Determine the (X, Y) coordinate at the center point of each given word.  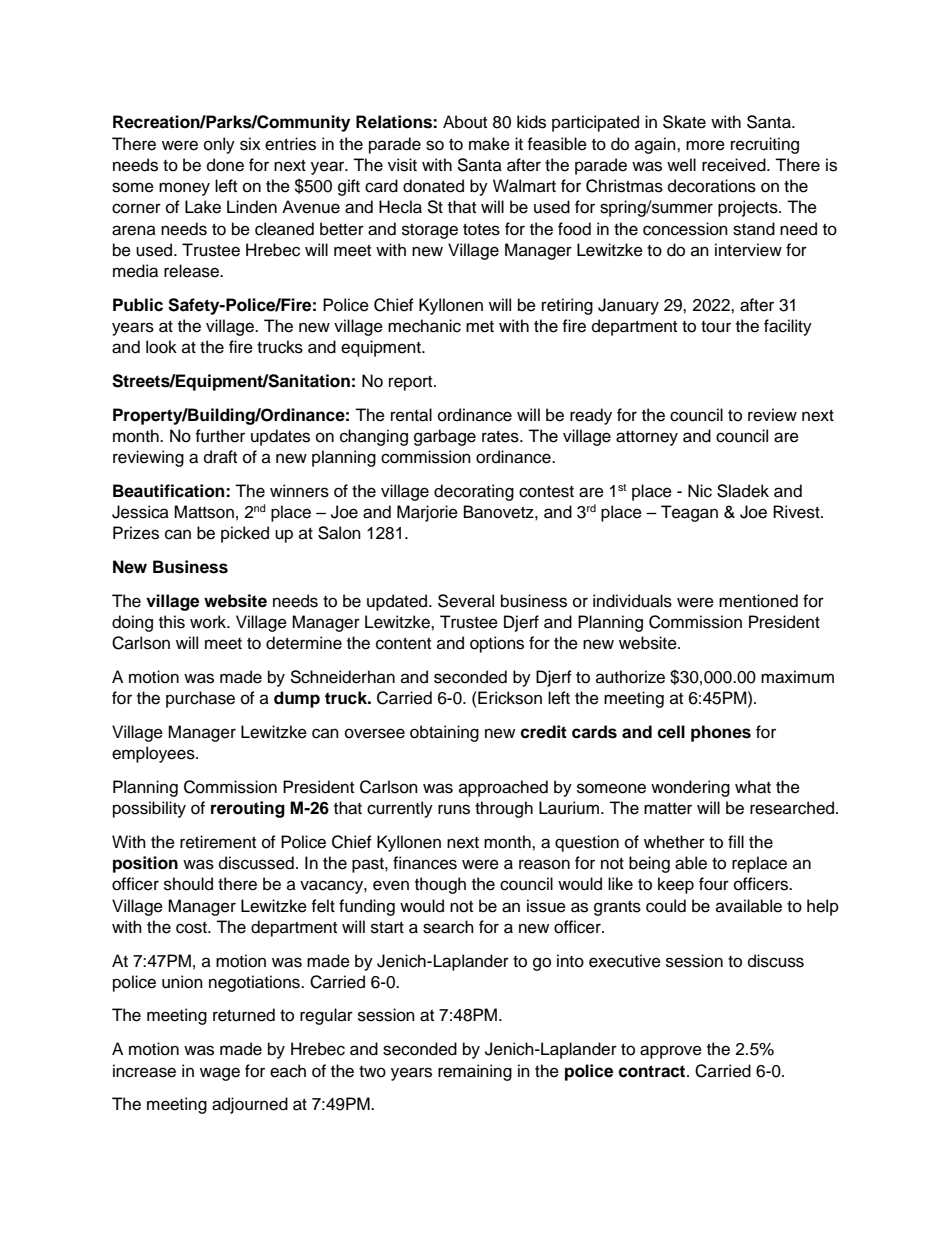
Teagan (689, 513)
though (440, 885)
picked (245, 534)
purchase (200, 699)
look (161, 347)
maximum (797, 677)
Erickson (509, 698)
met (480, 327)
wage (220, 1074)
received (735, 165)
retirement (218, 842)
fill (736, 841)
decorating (474, 492)
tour (716, 327)
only (219, 145)
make (489, 144)
